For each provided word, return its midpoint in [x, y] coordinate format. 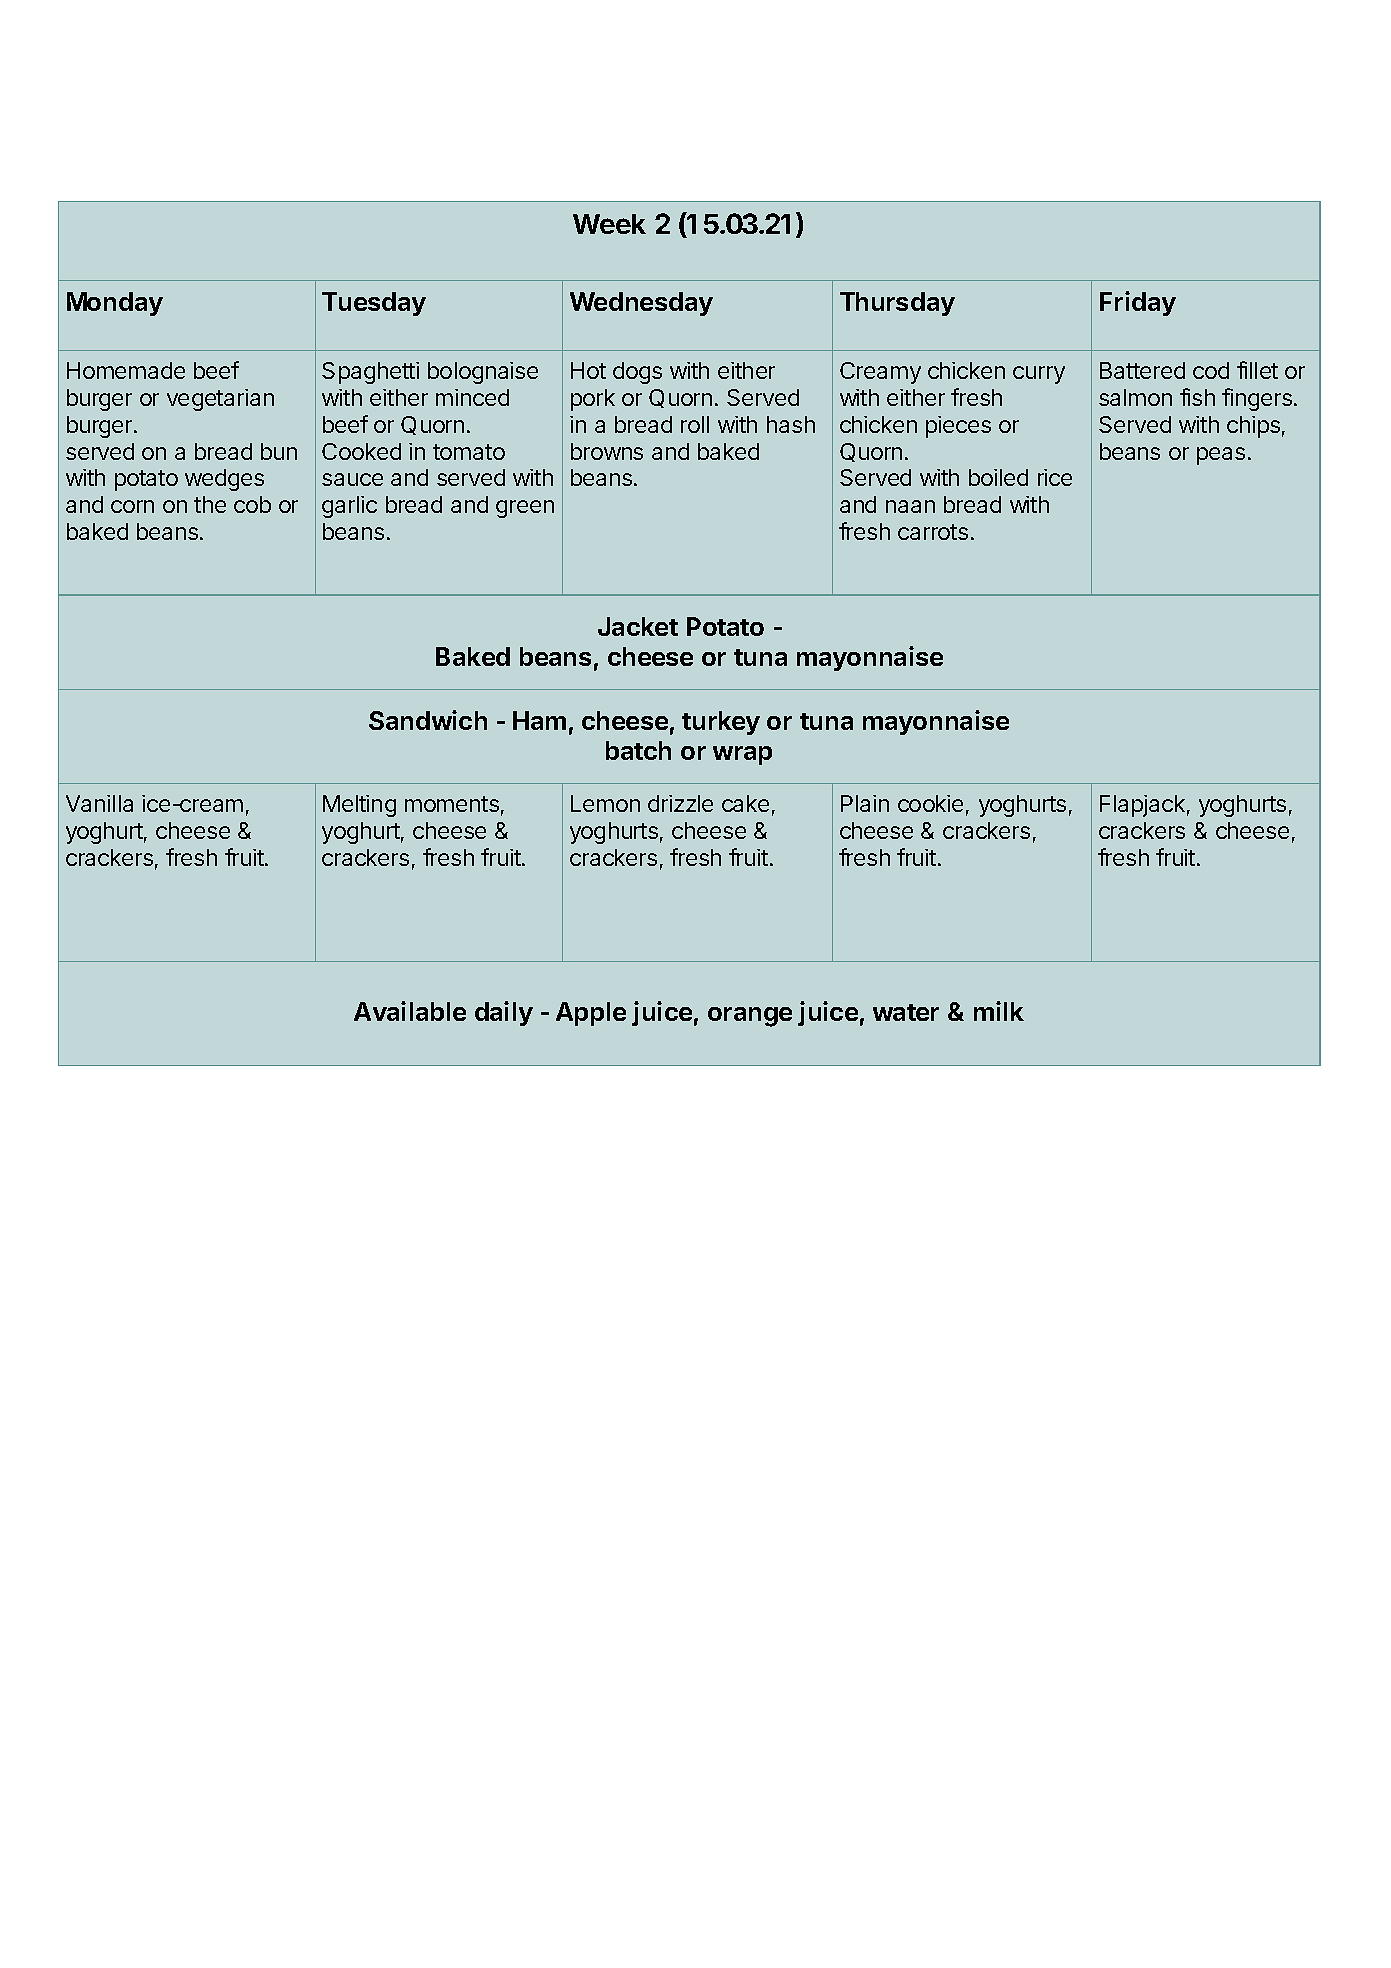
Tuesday [374, 304]
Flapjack [1142, 806]
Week [609, 224]
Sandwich [428, 720]
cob [252, 504]
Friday [1138, 303]
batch [638, 750]
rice [1055, 477]
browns [607, 451]
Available [410, 1011]
